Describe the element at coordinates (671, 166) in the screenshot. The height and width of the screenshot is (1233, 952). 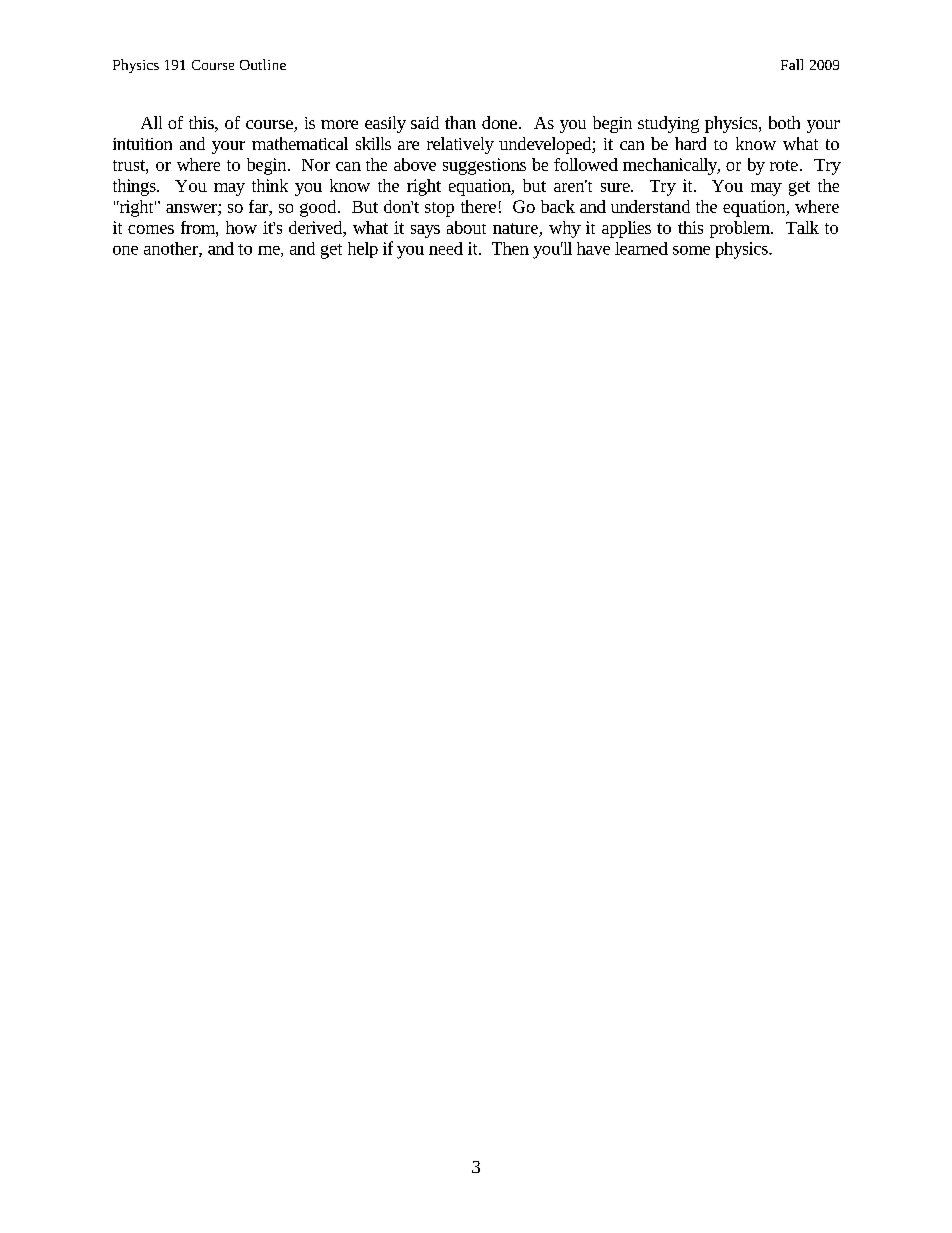
I see `mechanically` at that location.
